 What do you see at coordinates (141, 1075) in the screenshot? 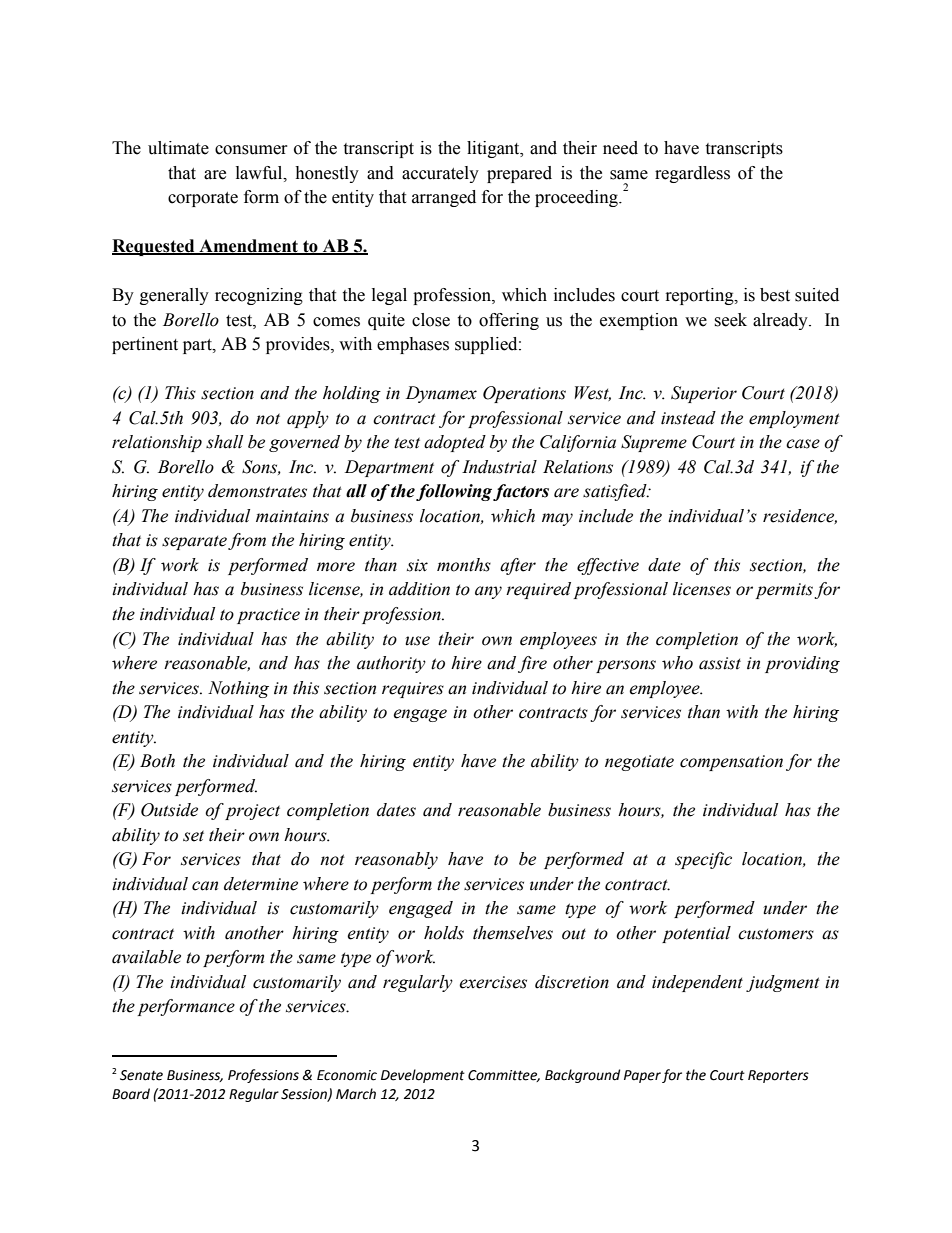
I see `Senate` at bounding box center [141, 1075].
